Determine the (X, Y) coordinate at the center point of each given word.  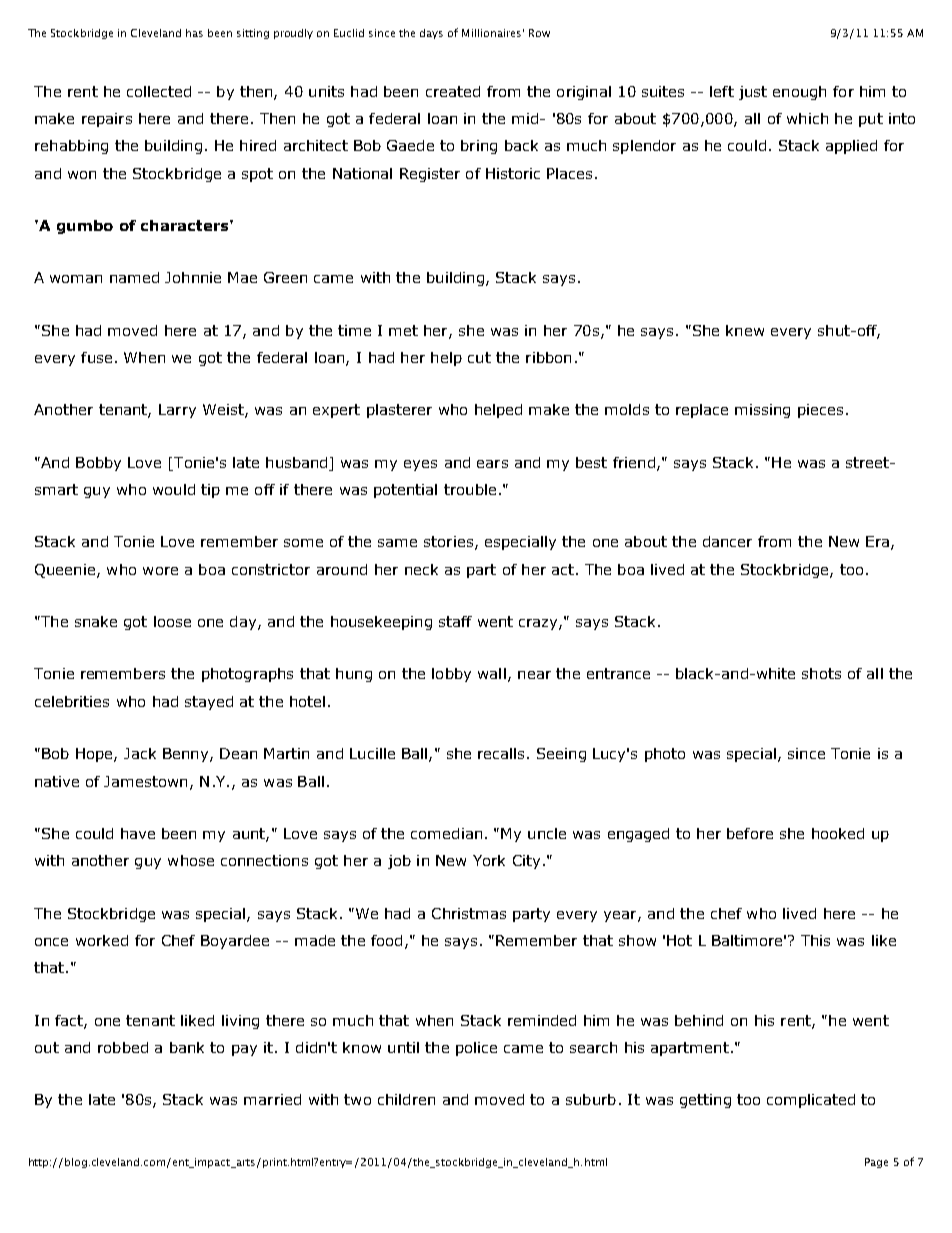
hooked (838, 833)
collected (159, 91)
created (453, 91)
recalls (501, 753)
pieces (820, 411)
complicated (811, 1101)
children (406, 1099)
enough (799, 93)
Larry (177, 411)
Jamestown (145, 781)
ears (492, 464)
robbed (123, 1047)
